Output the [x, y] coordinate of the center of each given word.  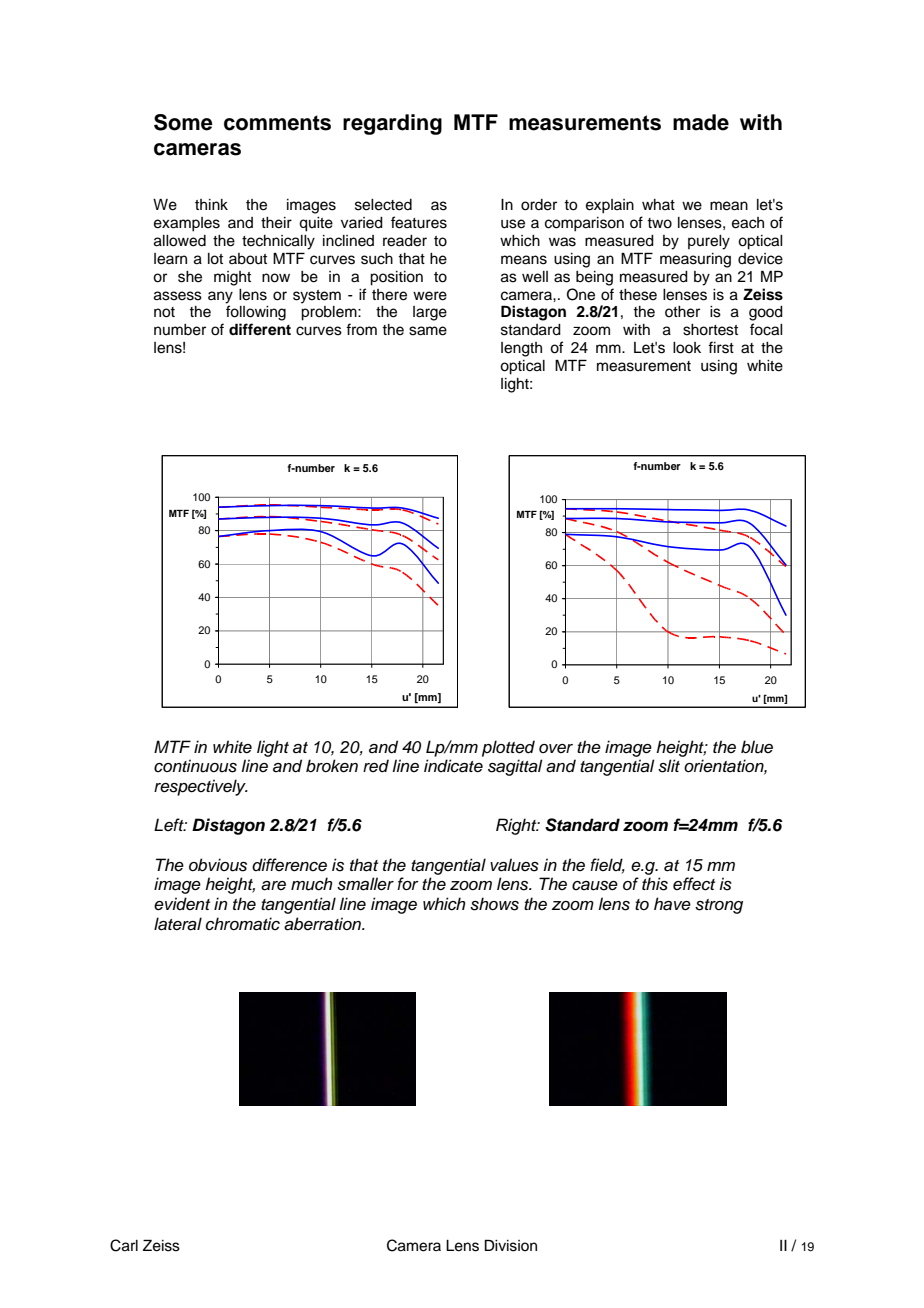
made [701, 122]
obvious [218, 865]
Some [183, 122]
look [687, 348]
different [260, 329]
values [514, 865]
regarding [392, 124]
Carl [124, 1245]
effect [694, 884]
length [521, 349]
